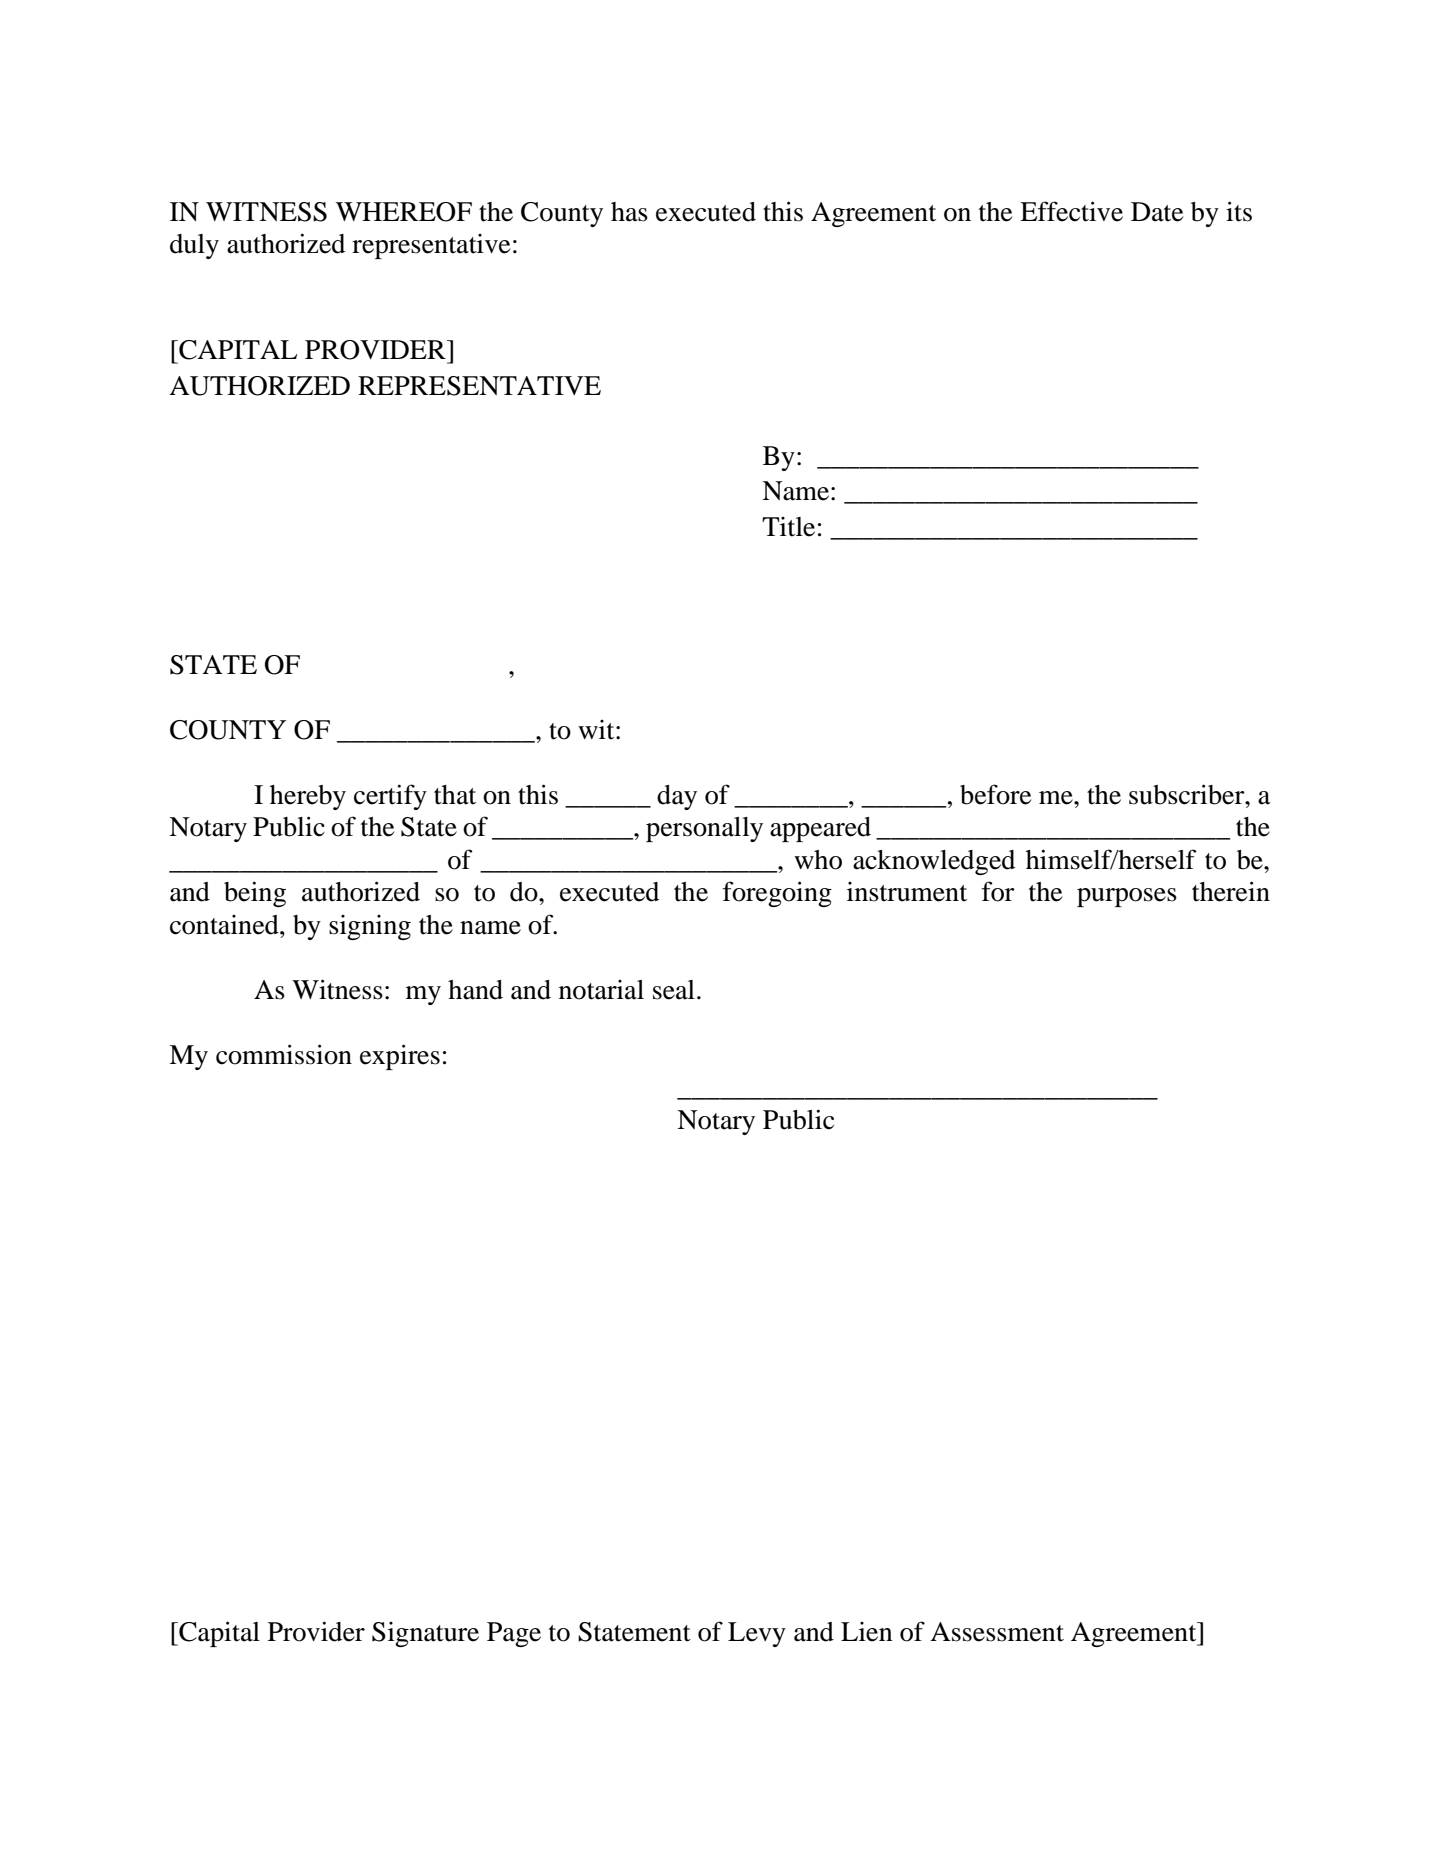  I want to click on Signature, so click(425, 1634).
